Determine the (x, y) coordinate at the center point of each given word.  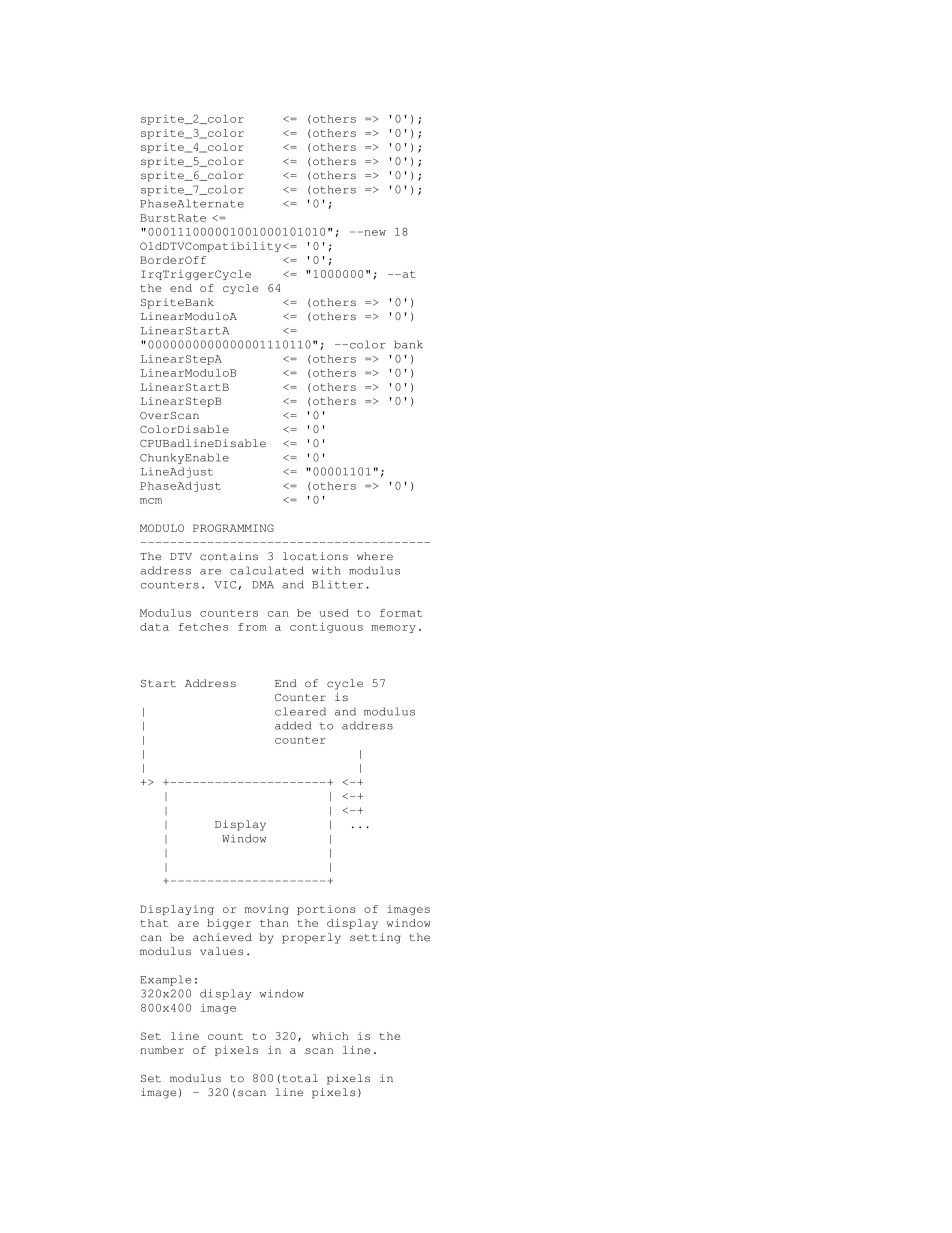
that (154, 923)
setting (375, 938)
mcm (151, 501)
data (154, 627)
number (162, 1050)
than (274, 923)
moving (267, 910)
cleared (300, 711)
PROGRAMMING (233, 528)
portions (326, 910)
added (293, 725)
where (375, 556)
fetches (203, 627)
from (252, 627)
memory (393, 629)
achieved (222, 937)
